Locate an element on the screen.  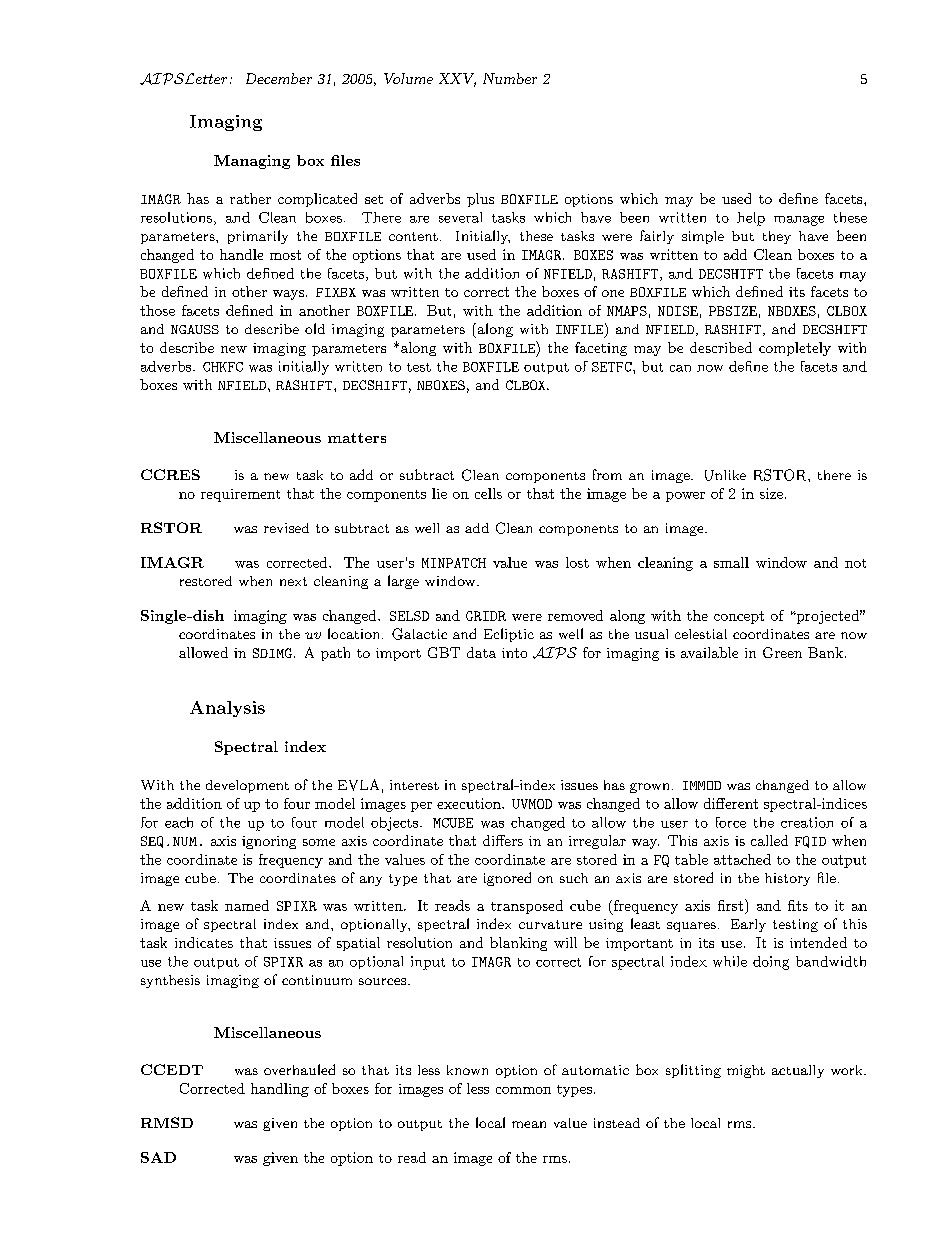
December is located at coordinates (279, 78).
